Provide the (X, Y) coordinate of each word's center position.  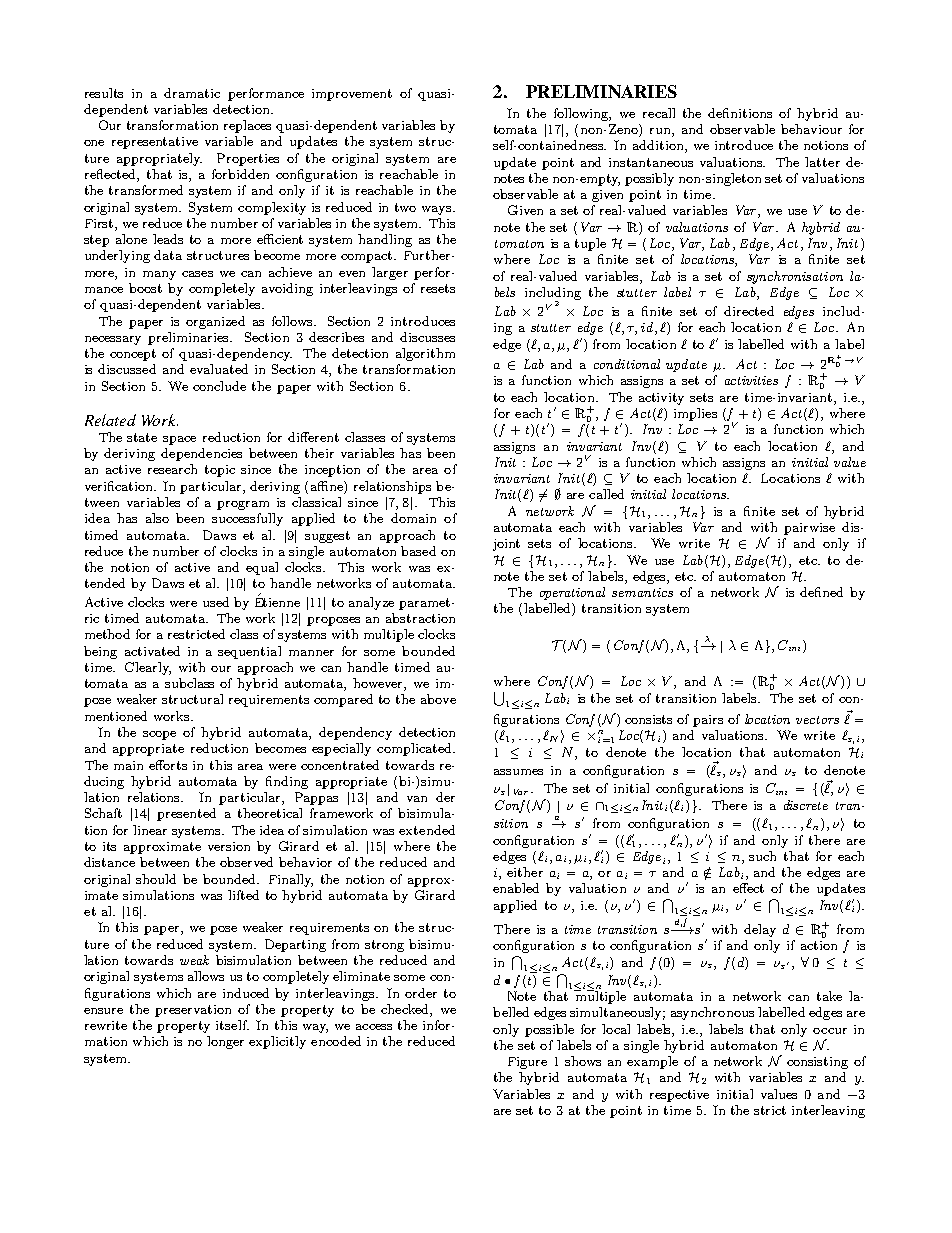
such (762, 856)
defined (821, 592)
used (216, 602)
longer (225, 1042)
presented (186, 814)
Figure (527, 1063)
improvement (352, 95)
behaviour (811, 129)
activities (751, 380)
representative (155, 143)
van (417, 799)
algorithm (425, 354)
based (418, 551)
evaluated (219, 369)
